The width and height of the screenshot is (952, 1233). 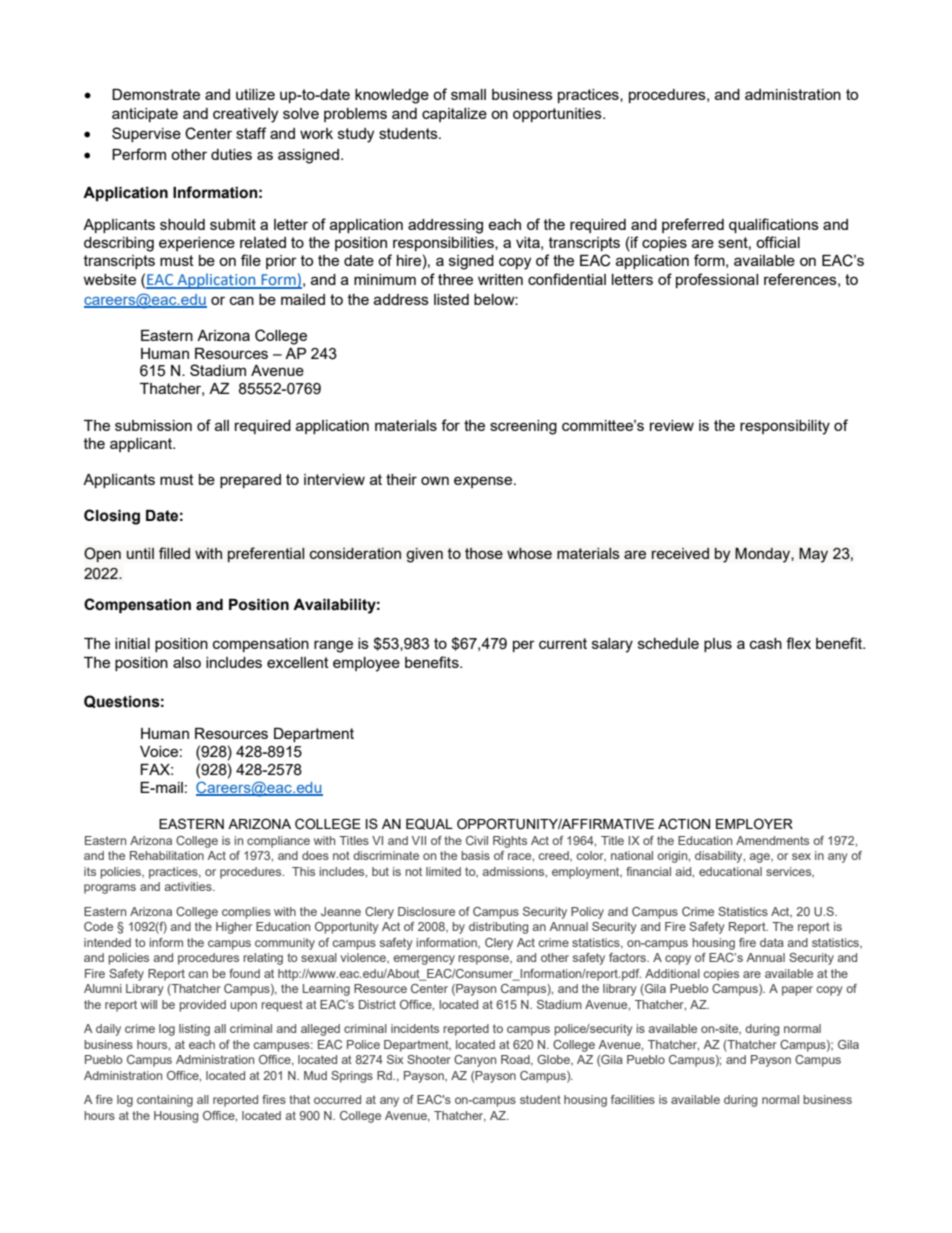 I want to click on containing, so click(x=165, y=1101).
